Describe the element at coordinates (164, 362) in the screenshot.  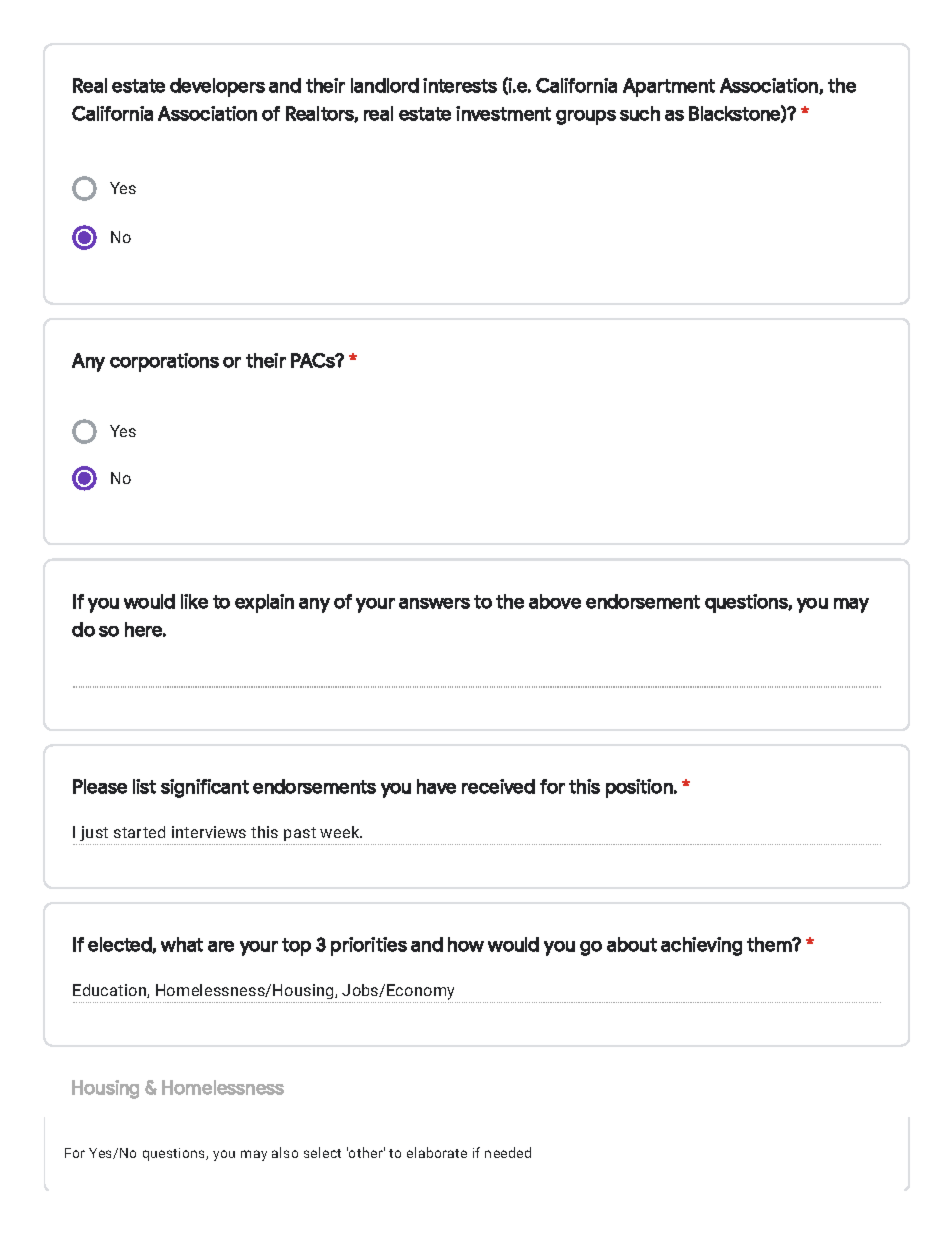
I see `corporations` at that location.
